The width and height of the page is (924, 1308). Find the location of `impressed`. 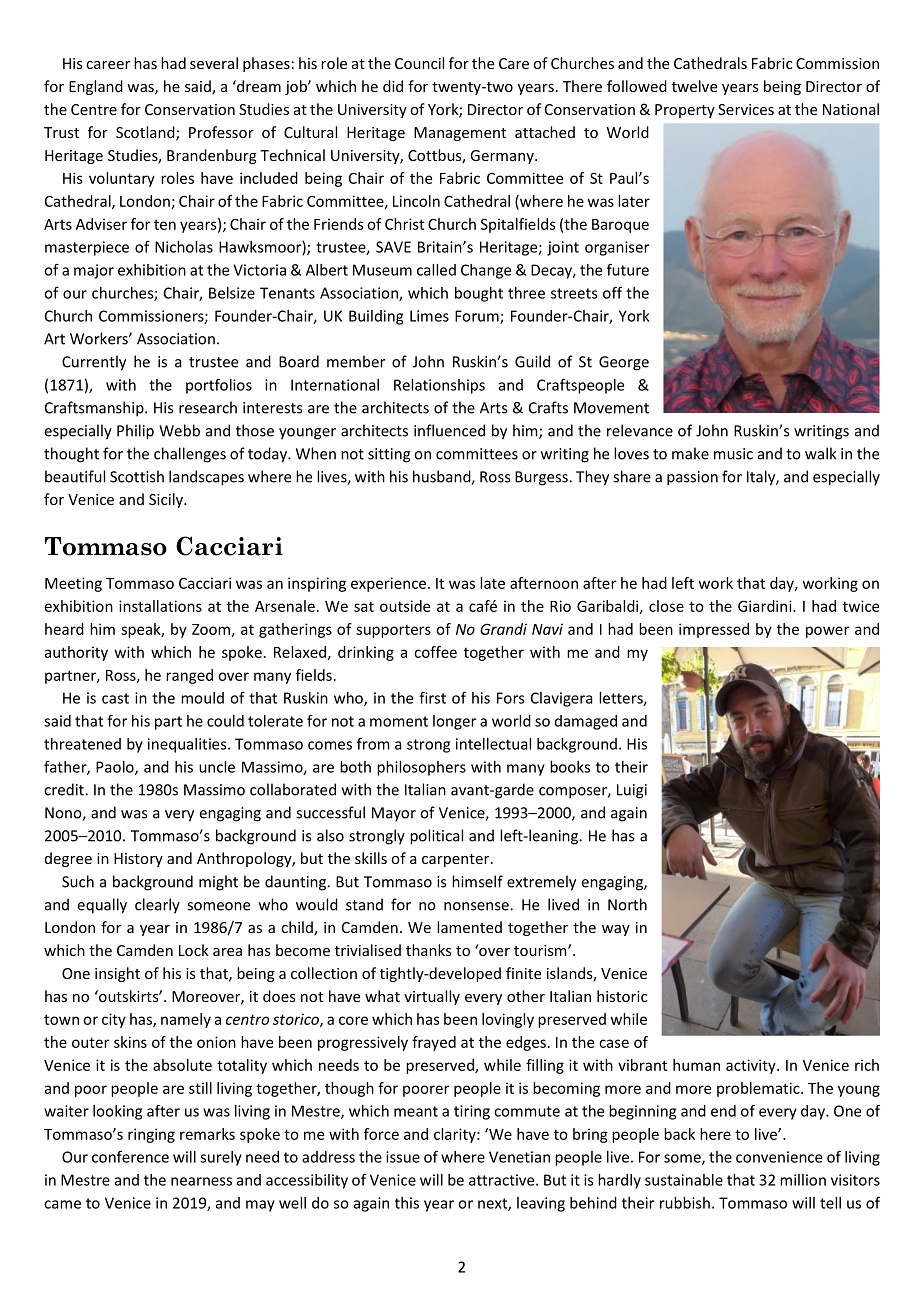

impressed is located at coordinates (714, 630).
